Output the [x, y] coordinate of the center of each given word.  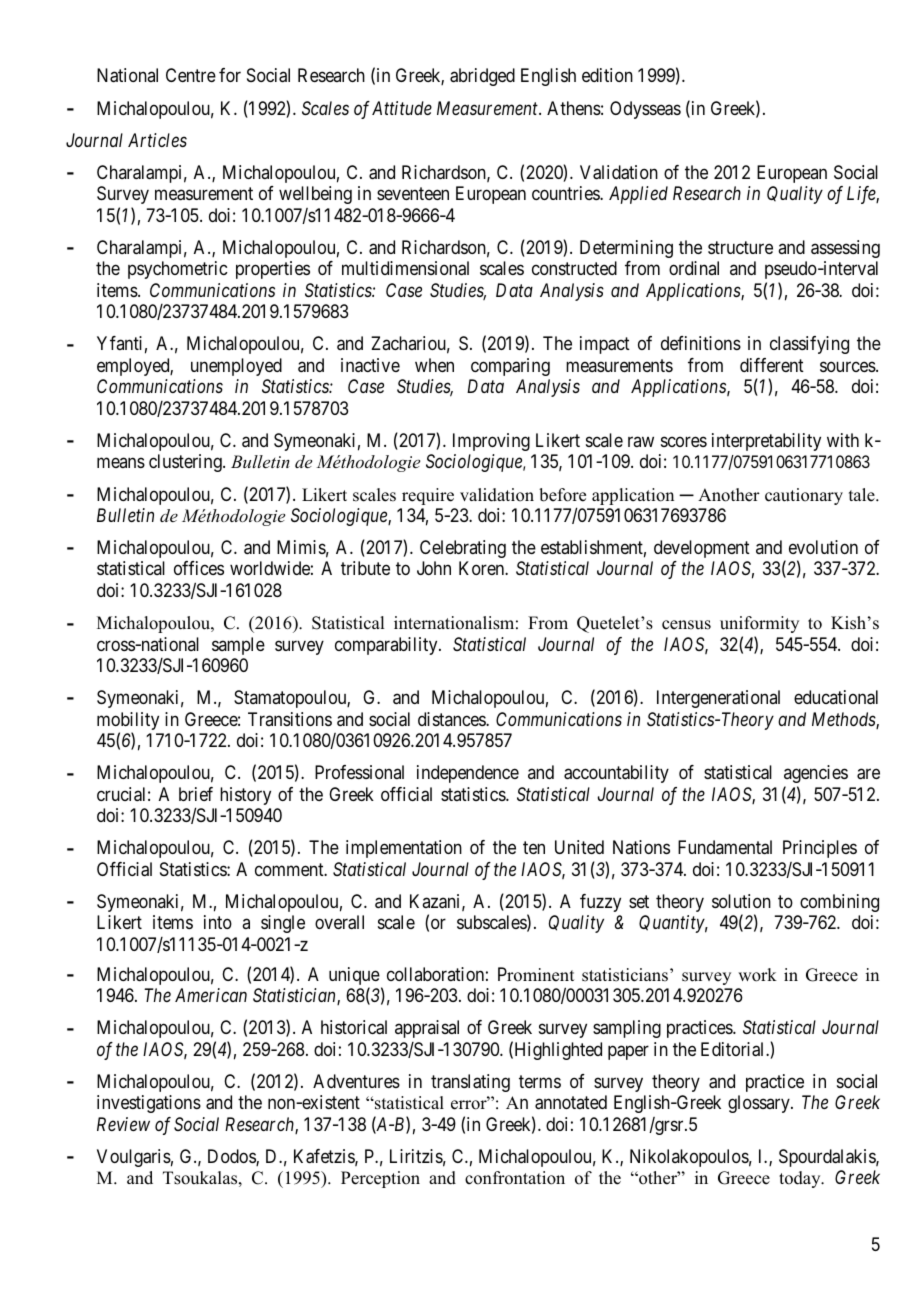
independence [468, 774]
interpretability [766, 442]
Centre [191, 75]
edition [607, 75]
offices [199, 568]
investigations [149, 1104]
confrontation [515, 1178]
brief [196, 794]
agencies [816, 774]
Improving [491, 442]
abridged [482, 77]
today [801, 1179]
